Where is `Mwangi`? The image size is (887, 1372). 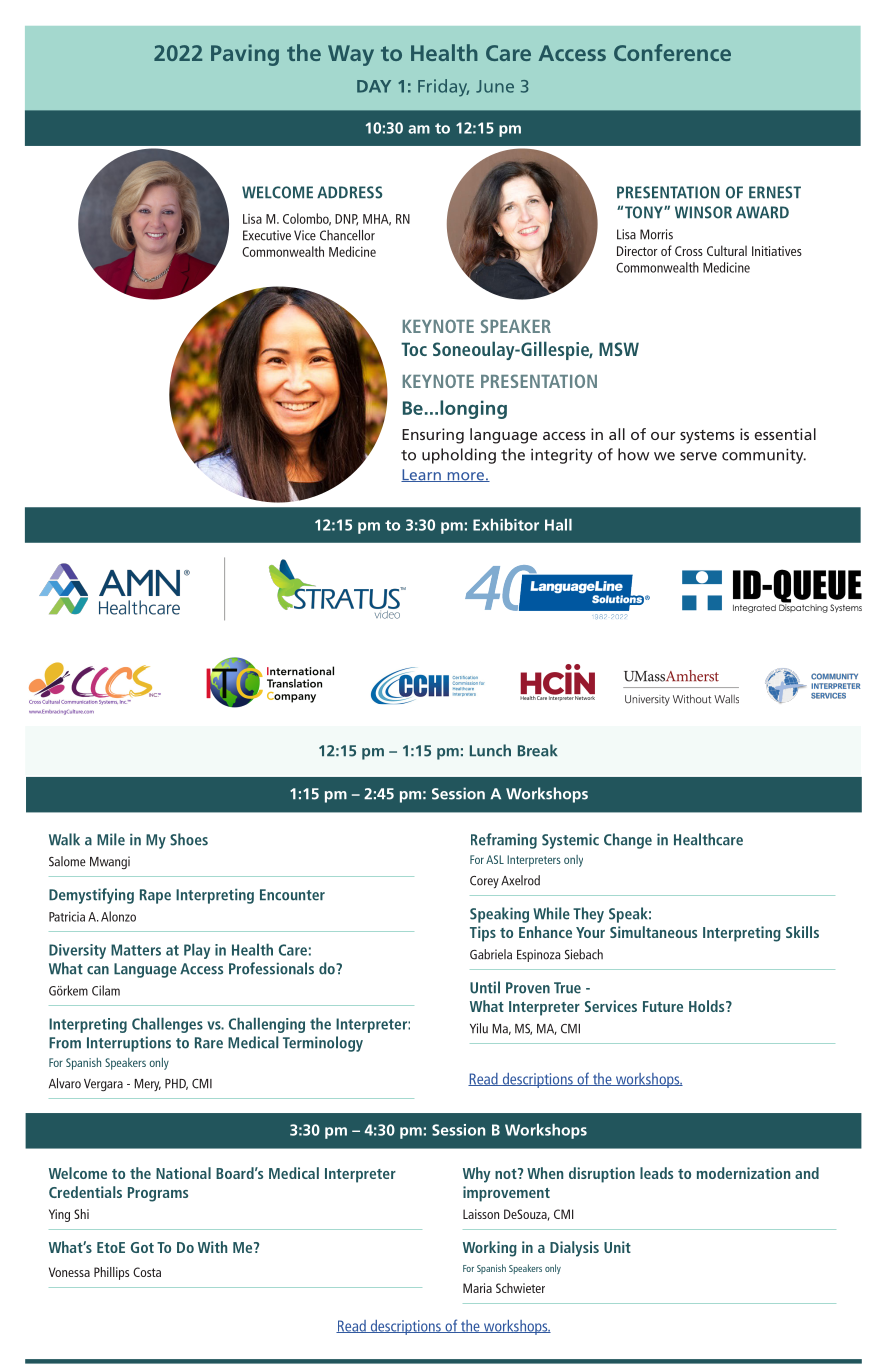 Mwangi is located at coordinates (110, 862).
